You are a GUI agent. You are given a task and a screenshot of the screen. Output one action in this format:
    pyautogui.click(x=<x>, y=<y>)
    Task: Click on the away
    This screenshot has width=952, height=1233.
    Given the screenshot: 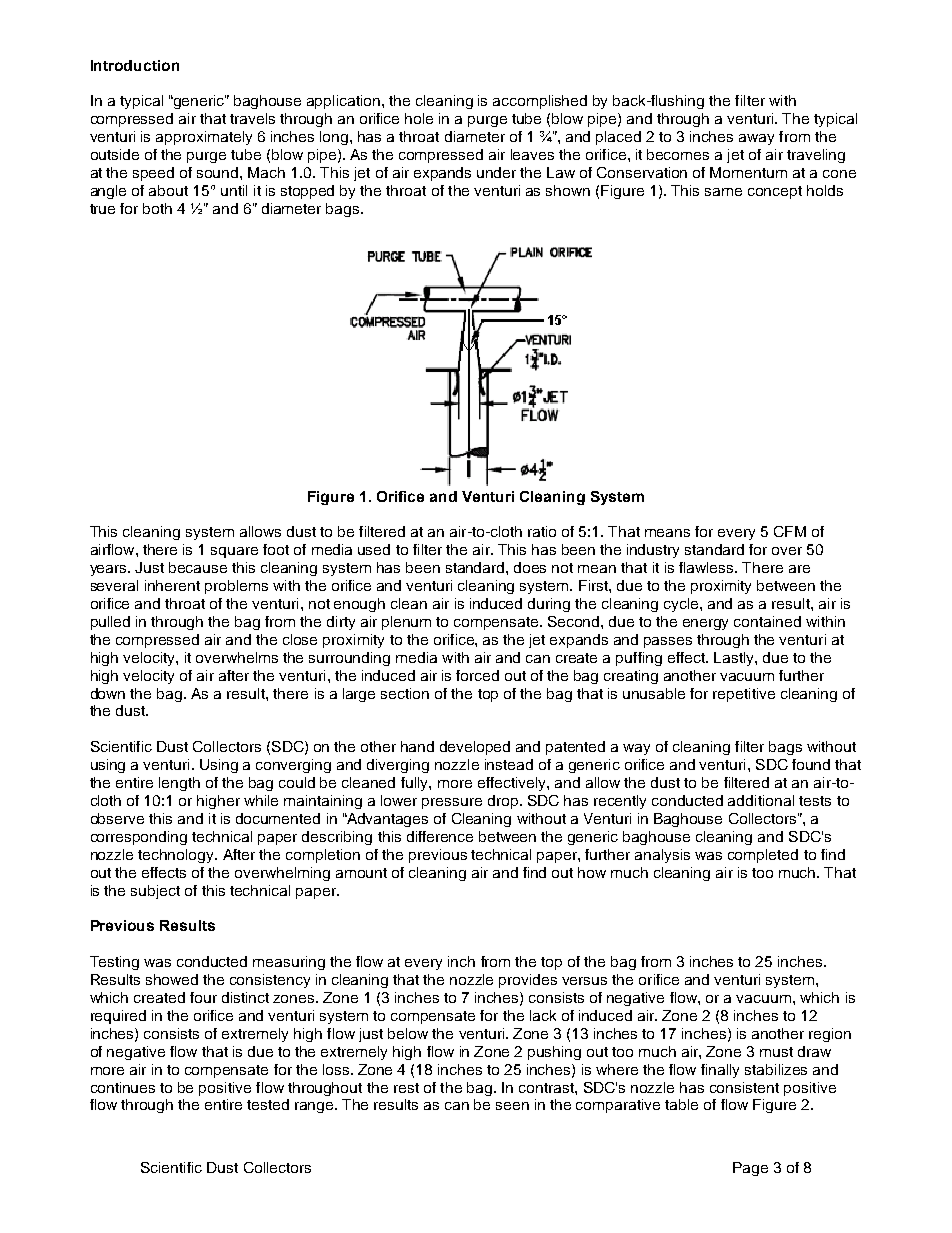 What is the action you would take?
    pyautogui.click(x=756, y=139)
